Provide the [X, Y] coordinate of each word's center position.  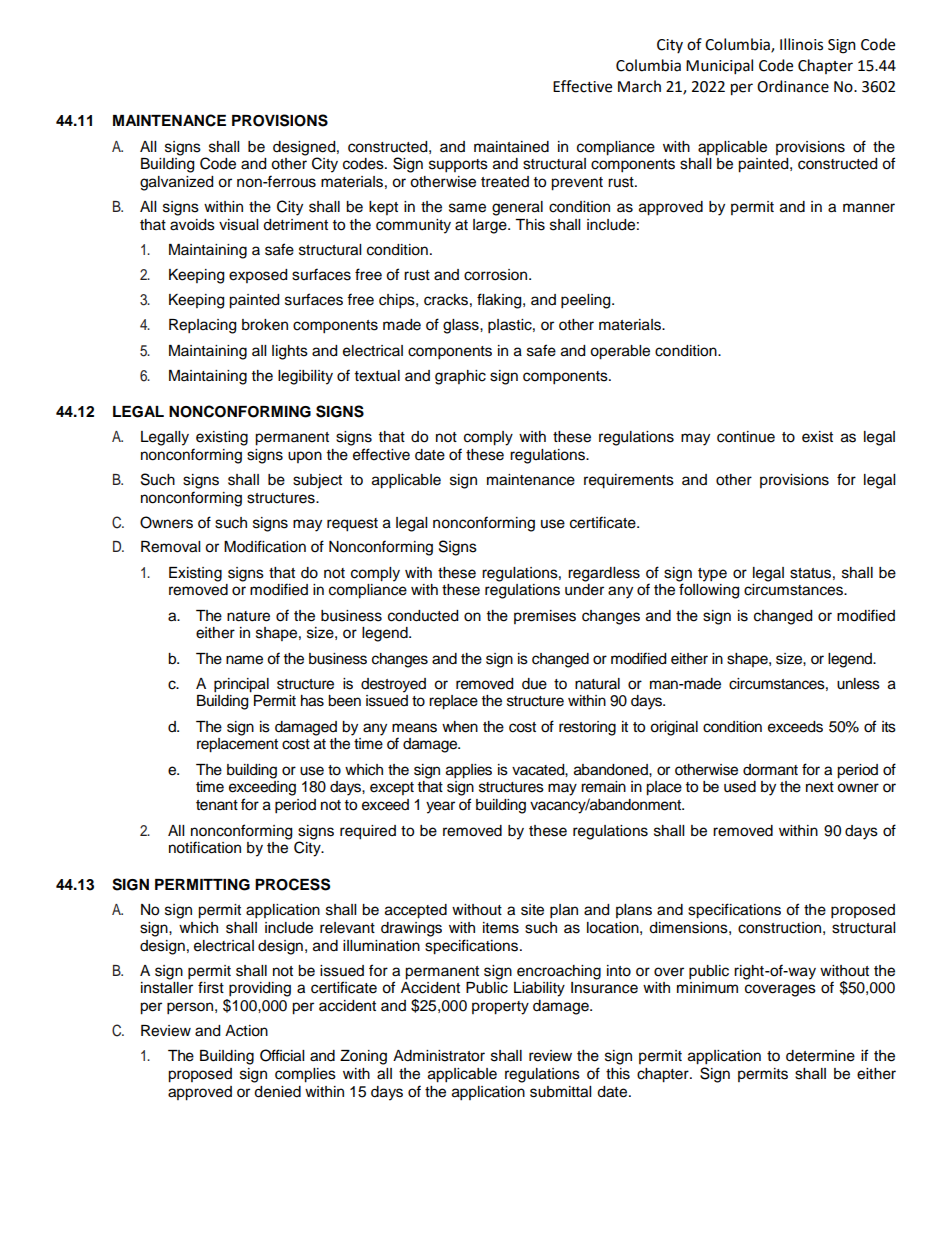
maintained [511, 147]
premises [545, 617]
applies [469, 771]
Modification [265, 546]
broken [265, 325]
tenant [217, 805]
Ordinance [793, 86]
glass [462, 326]
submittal [560, 1092]
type [712, 575]
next [820, 787]
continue [746, 437]
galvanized [176, 183]
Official [282, 1055]
